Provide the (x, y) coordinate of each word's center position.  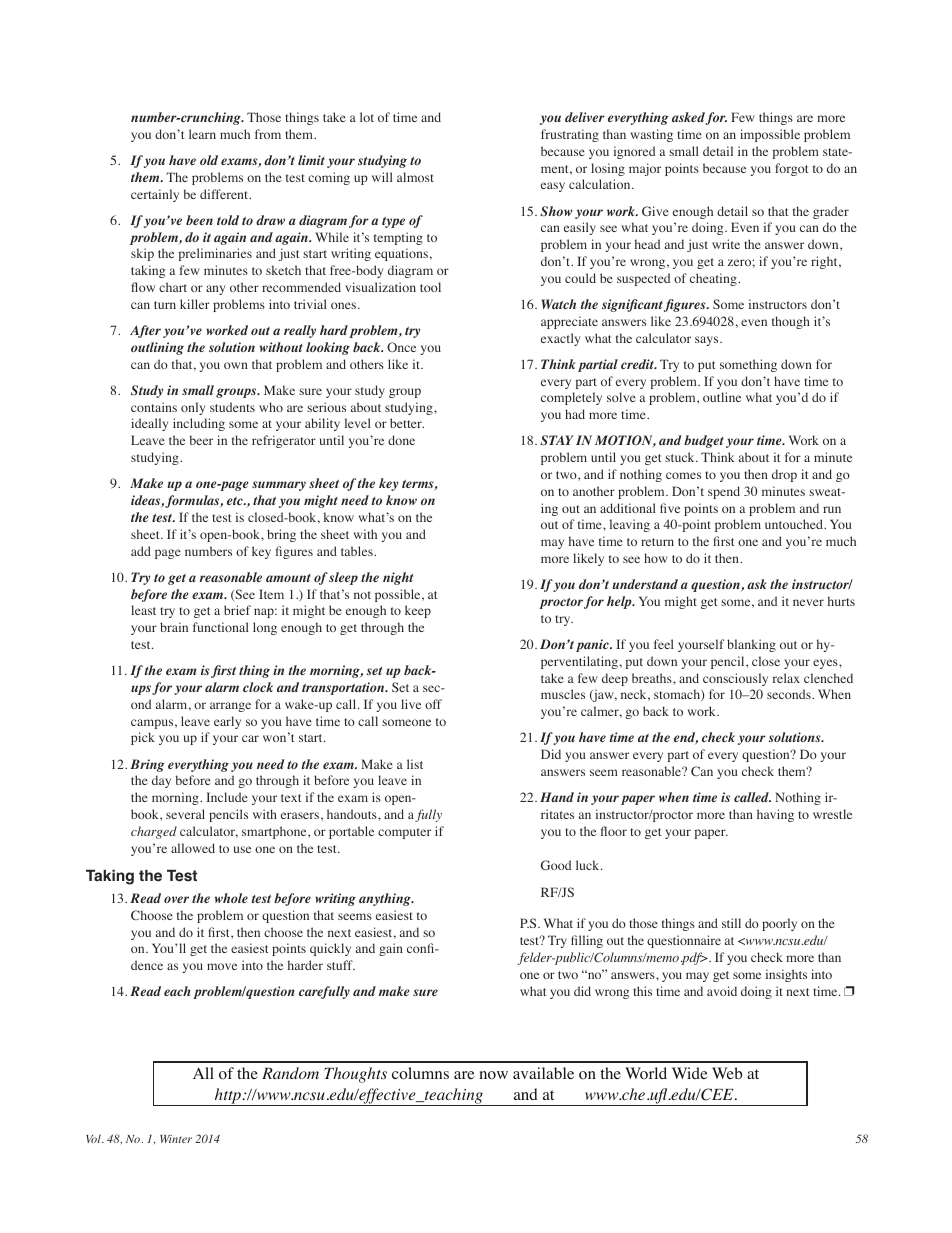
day (161, 781)
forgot (792, 169)
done (401, 440)
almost (415, 177)
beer (201, 440)
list (415, 764)
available (543, 1073)
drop (784, 475)
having (775, 815)
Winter (176, 1139)
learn (202, 134)
